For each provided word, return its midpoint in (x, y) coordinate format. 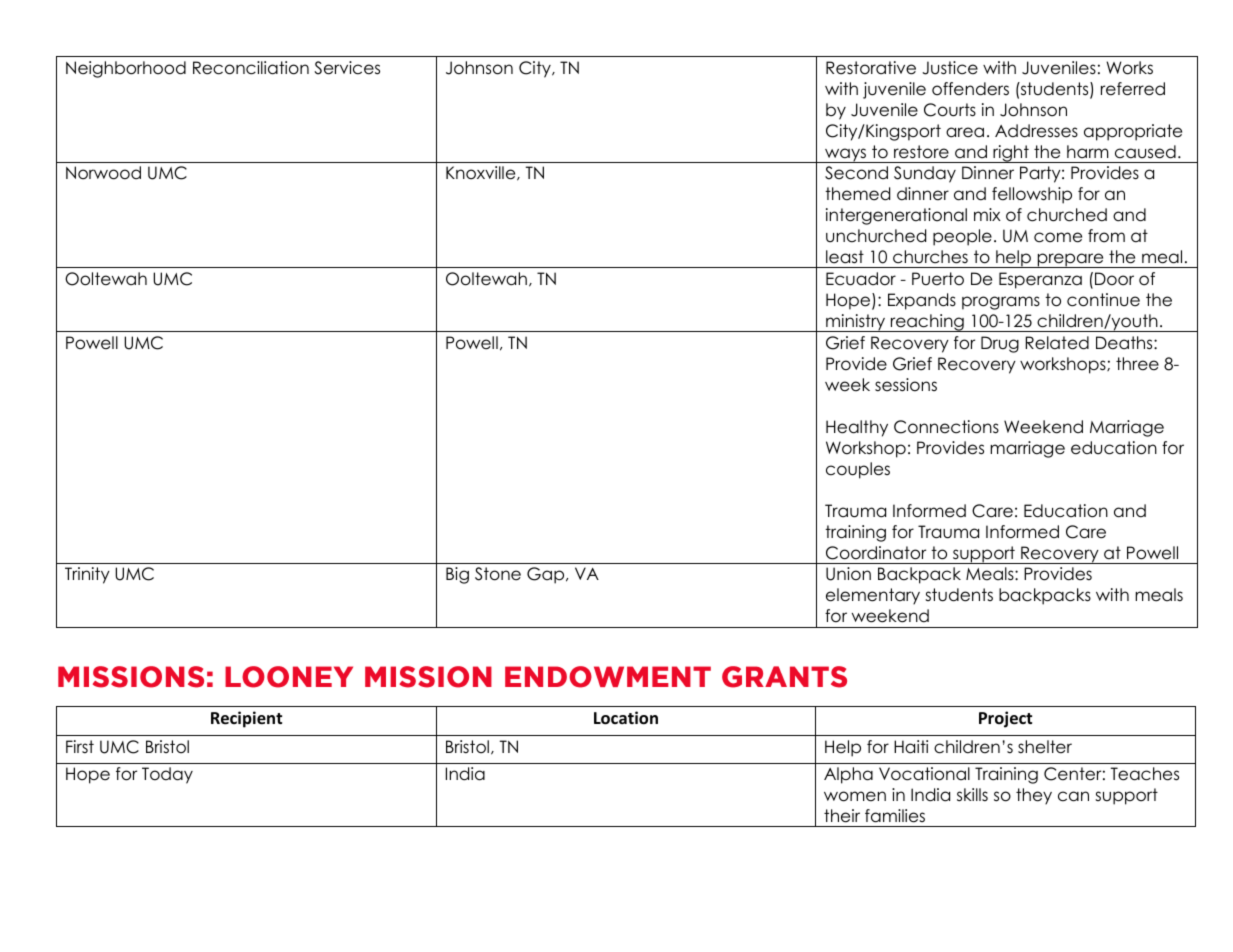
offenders (970, 89)
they (1034, 796)
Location (626, 718)
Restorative (871, 68)
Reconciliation (251, 68)
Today (167, 775)
